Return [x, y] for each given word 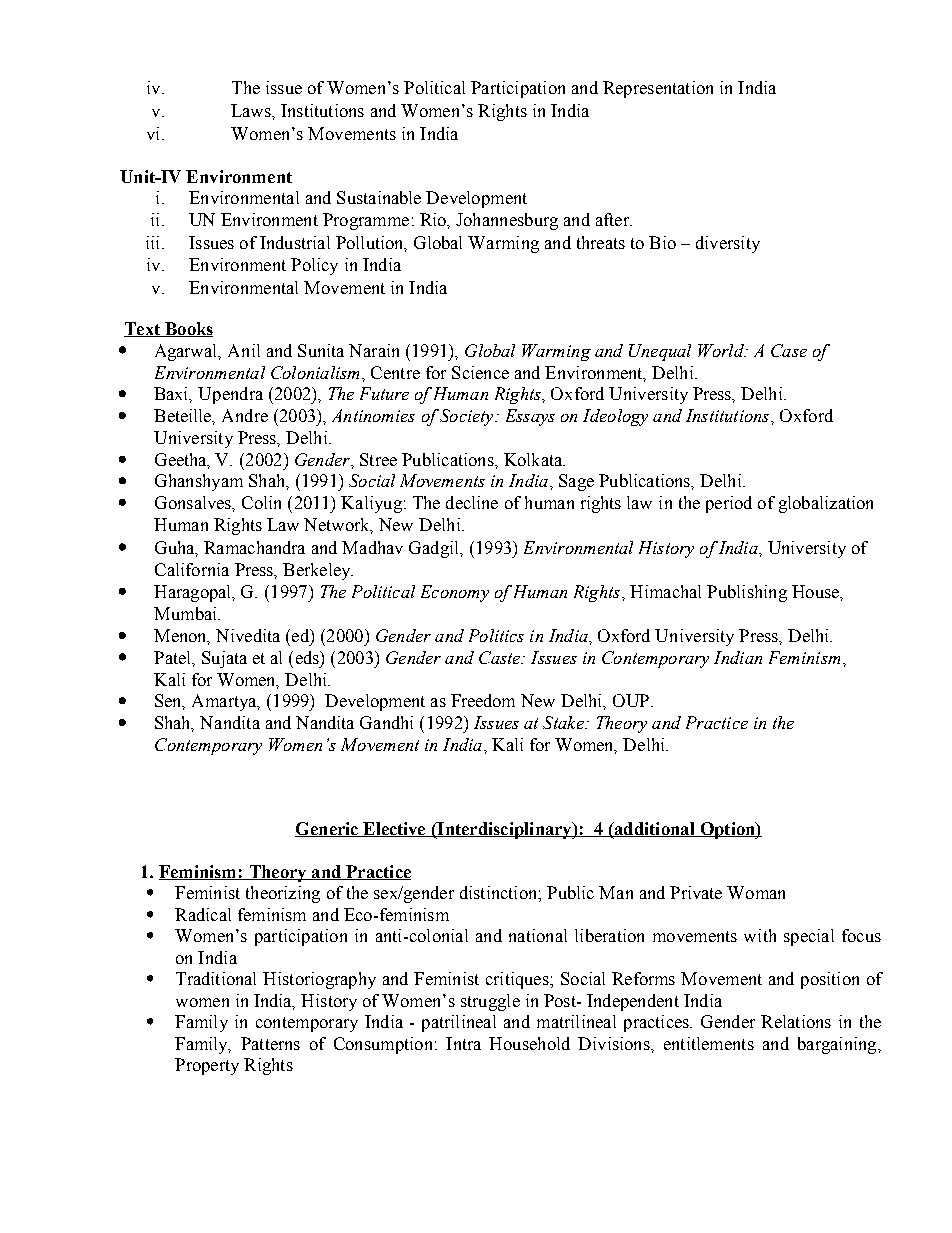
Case [789, 350]
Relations [796, 1021]
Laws [252, 110]
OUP [631, 700]
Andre [245, 415]
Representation [658, 89]
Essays [530, 417]
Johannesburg [507, 221]
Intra [463, 1043]
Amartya [225, 702]
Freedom [483, 700]
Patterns [270, 1043]
